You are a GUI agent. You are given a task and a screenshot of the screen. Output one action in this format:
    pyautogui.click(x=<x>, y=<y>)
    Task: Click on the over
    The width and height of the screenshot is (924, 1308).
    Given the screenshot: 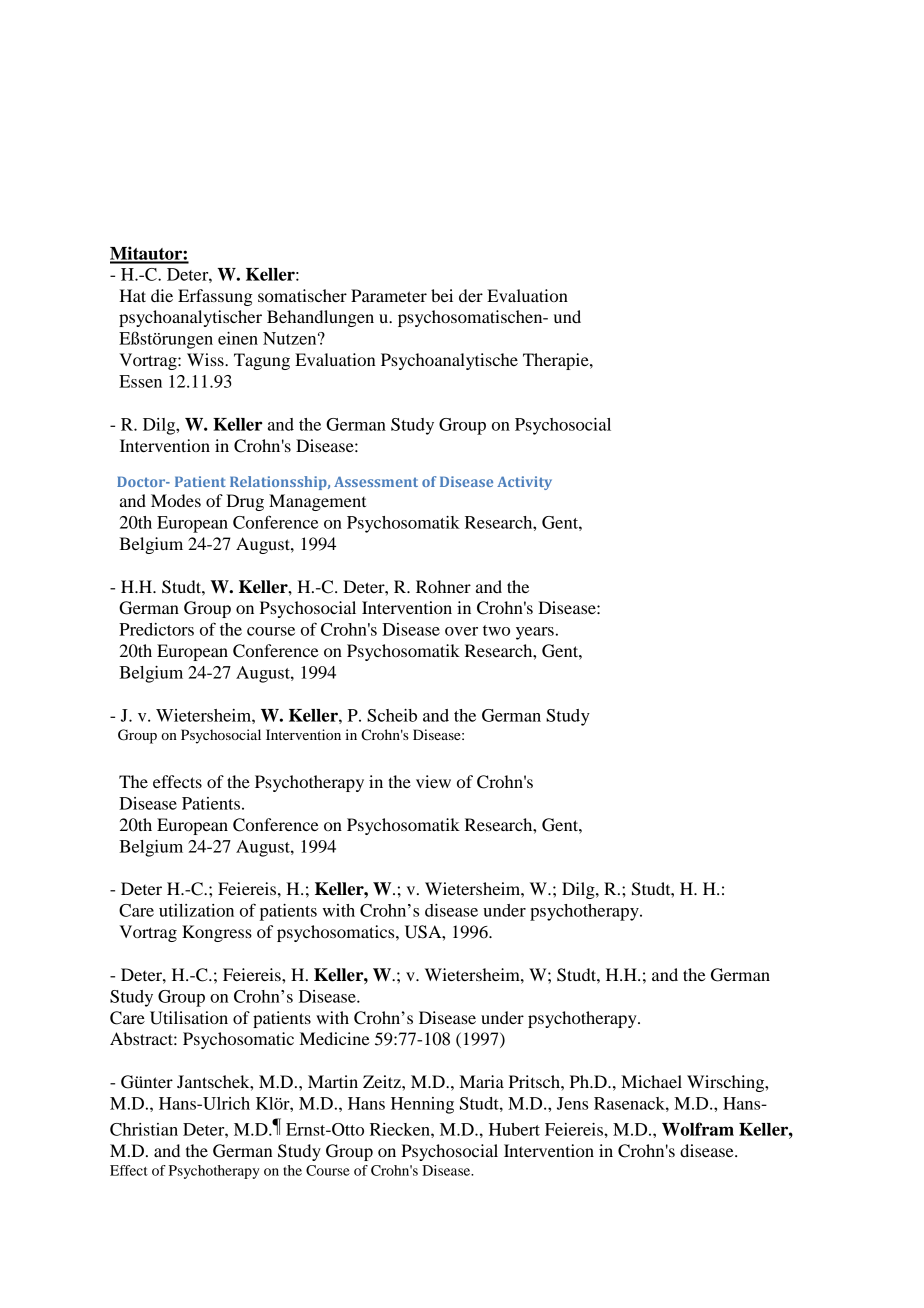 What is the action you would take?
    pyautogui.click(x=461, y=631)
